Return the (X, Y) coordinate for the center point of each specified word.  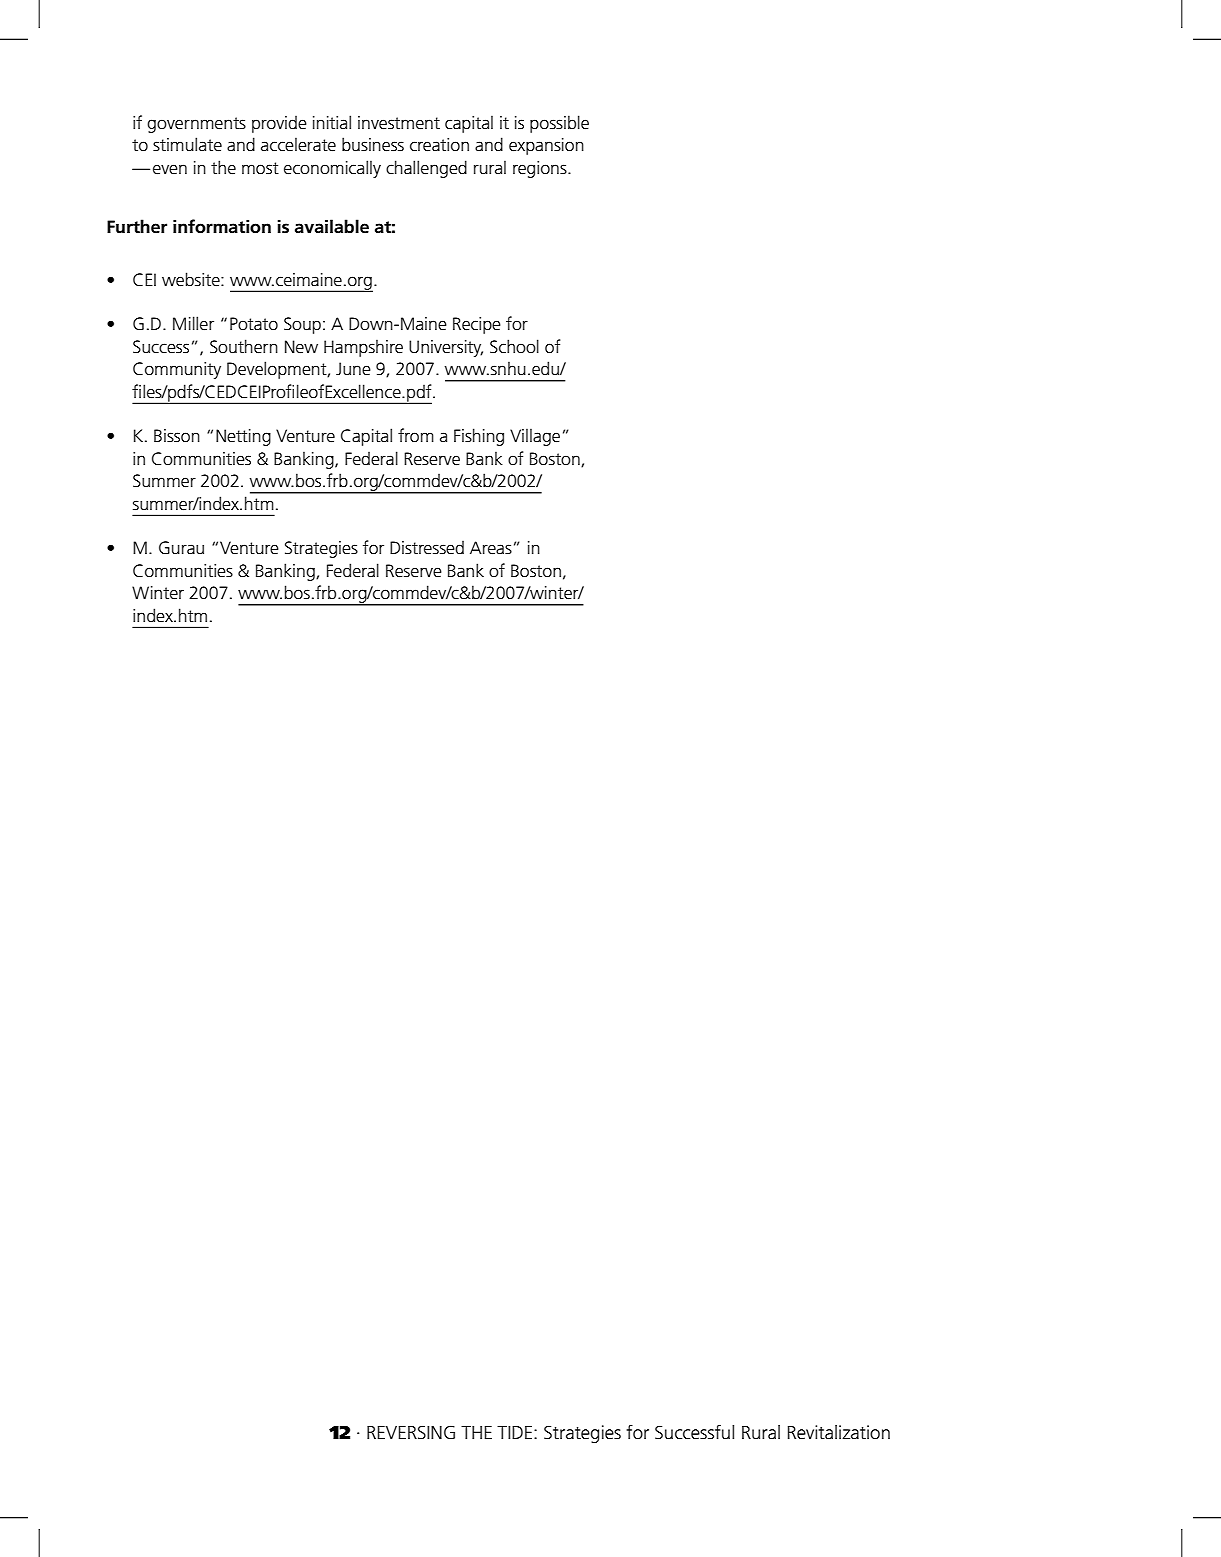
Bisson (177, 436)
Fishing (479, 437)
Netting (243, 437)
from (416, 435)
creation (439, 145)
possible (559, 124)
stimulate (187, 144)
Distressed (427, 548)
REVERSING (411, 1432)
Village (535, 437)
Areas (491, 548)
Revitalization (839, 1432)
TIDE (516, 1432)
